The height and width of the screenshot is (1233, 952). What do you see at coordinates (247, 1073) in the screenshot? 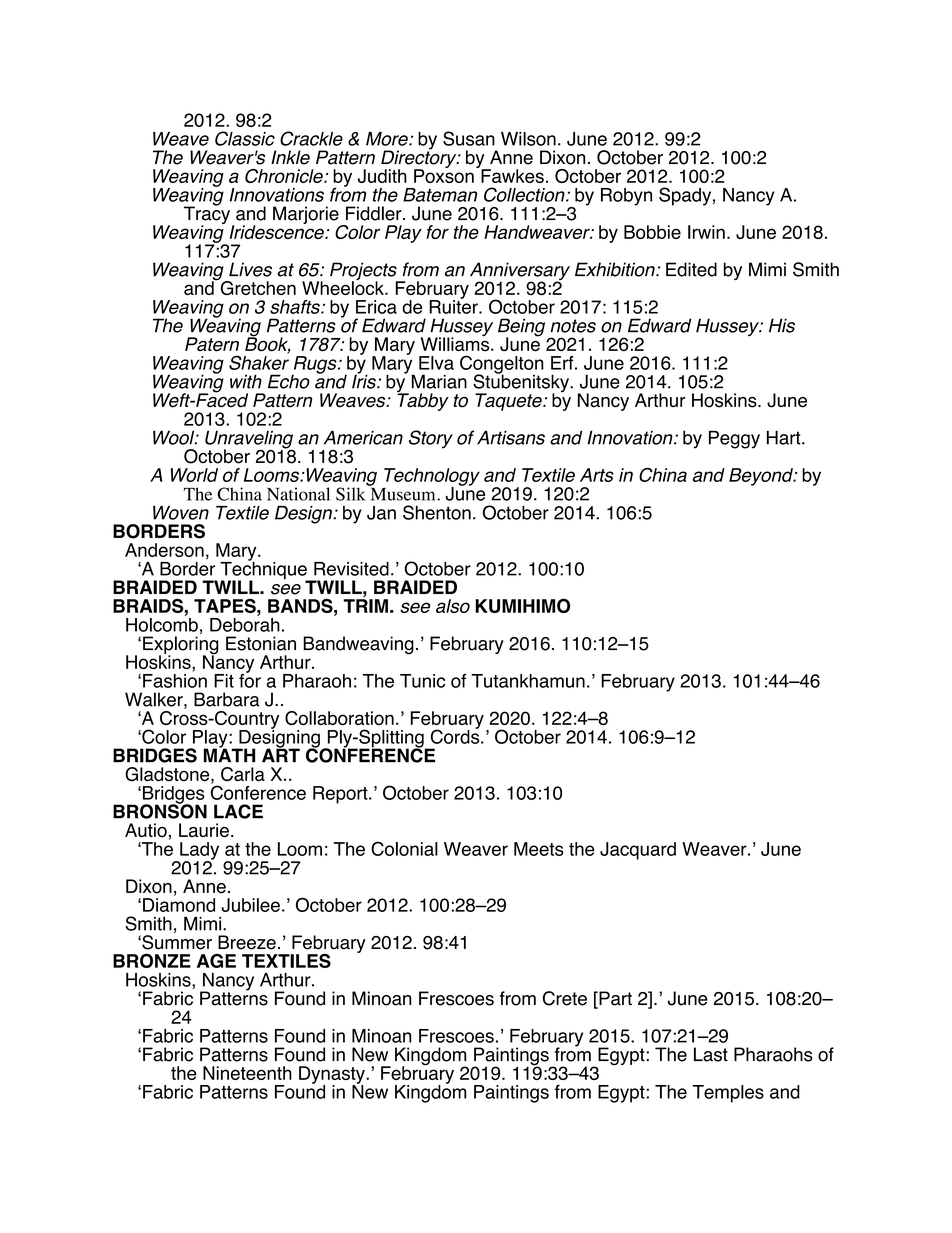
I see `Nineteenth` at bounding box center [247, 1073].
